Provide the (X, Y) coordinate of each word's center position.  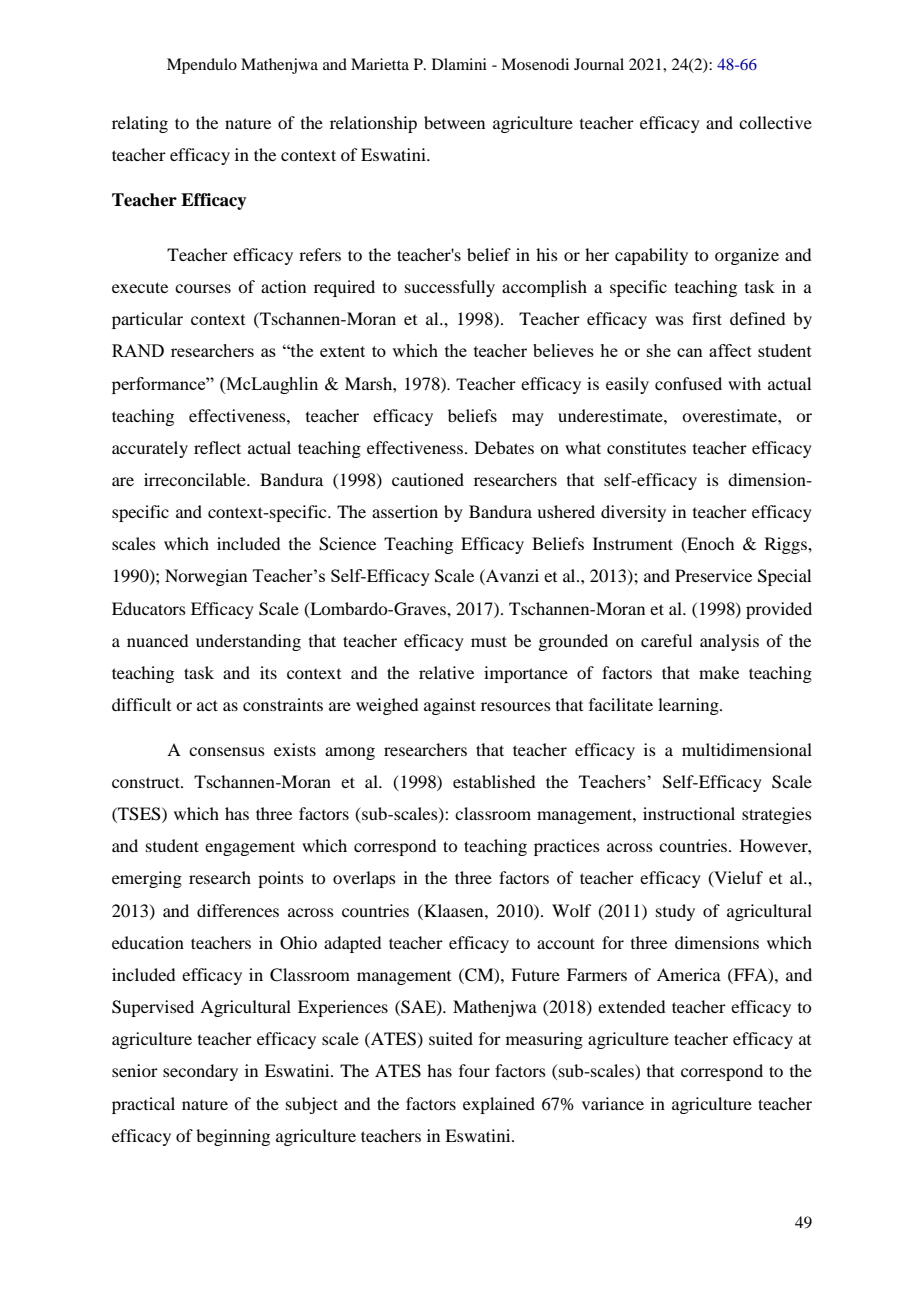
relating (140, 124)
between (454, 122)
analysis (729, 642)
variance (613, 1103)
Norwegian (206, 577)
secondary (200, 1072)
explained (499, 1105)
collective (775, 122)
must (489, 641)
